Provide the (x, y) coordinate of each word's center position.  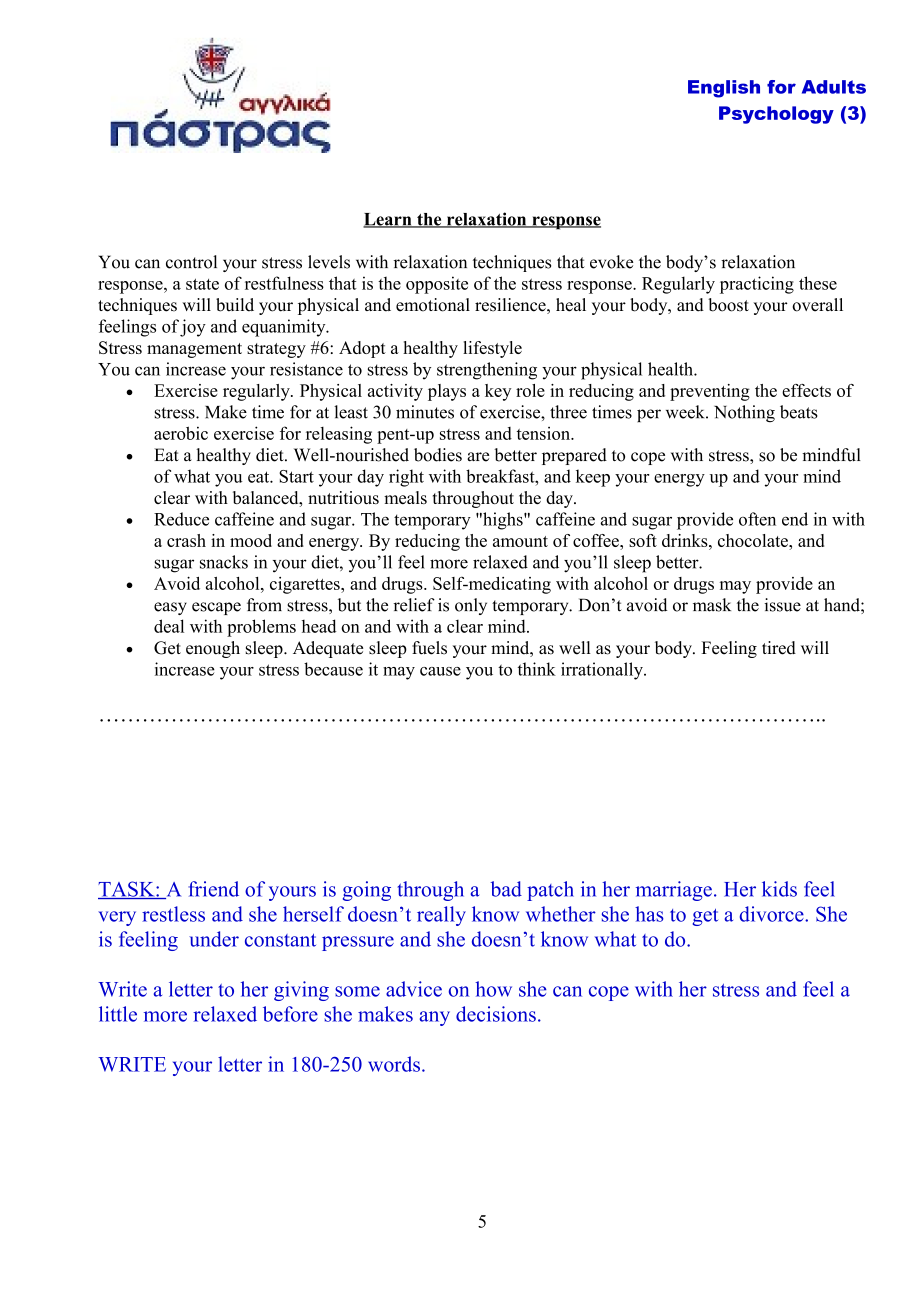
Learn (388, 220)
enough (213, 649)
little (118, 1014)
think (537, 669)
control (191, 262)
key (498, 392)
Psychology (776, 115)
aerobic (181, 433)
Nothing (744, 413)
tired (779, 648)
